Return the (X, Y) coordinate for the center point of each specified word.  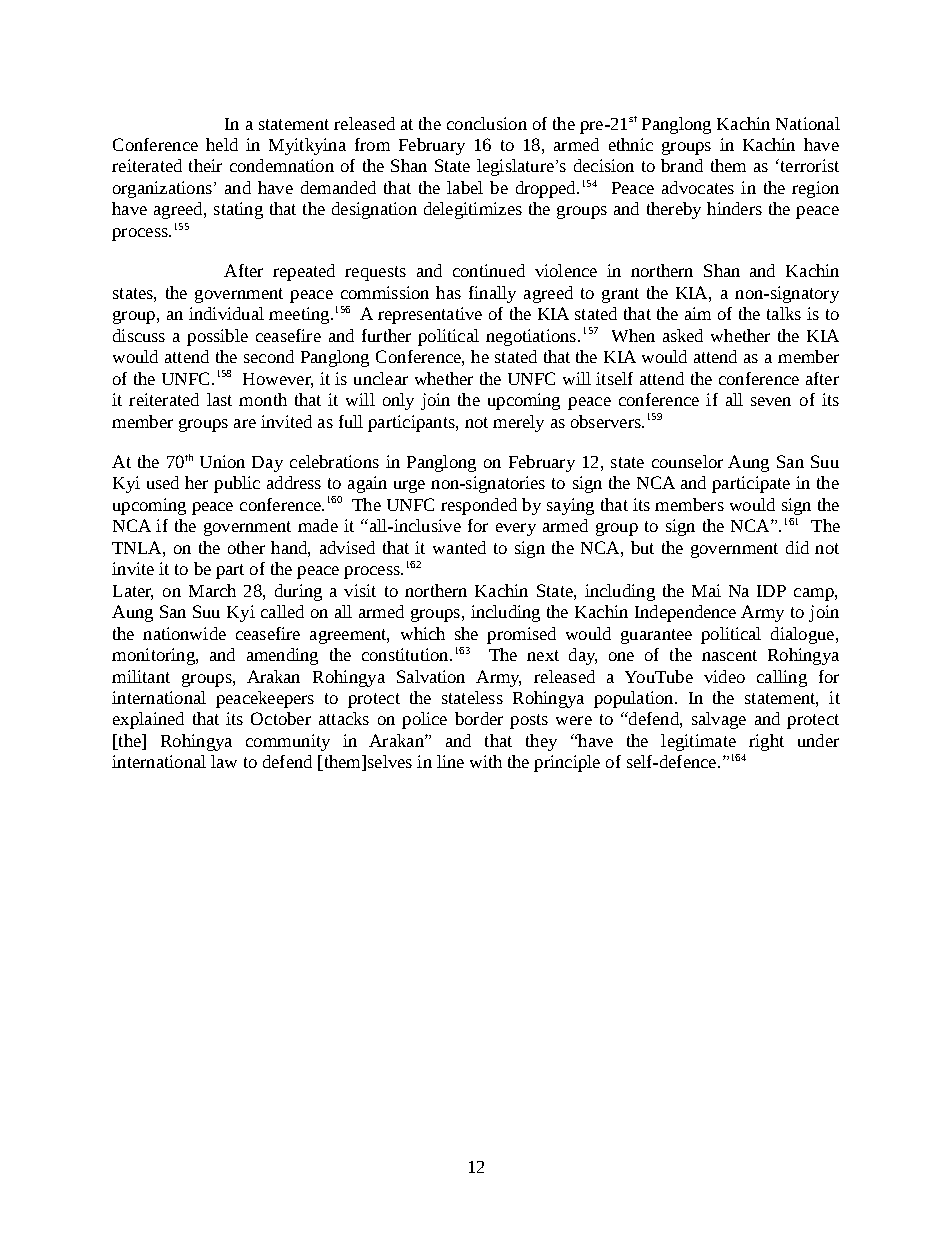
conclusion (487, 123)
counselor (687, 461)
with (486, 761)
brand (682, 165)
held (222, 144)
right (766, 742)
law (224, 761)
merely (518, 423)
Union (222, 461)
